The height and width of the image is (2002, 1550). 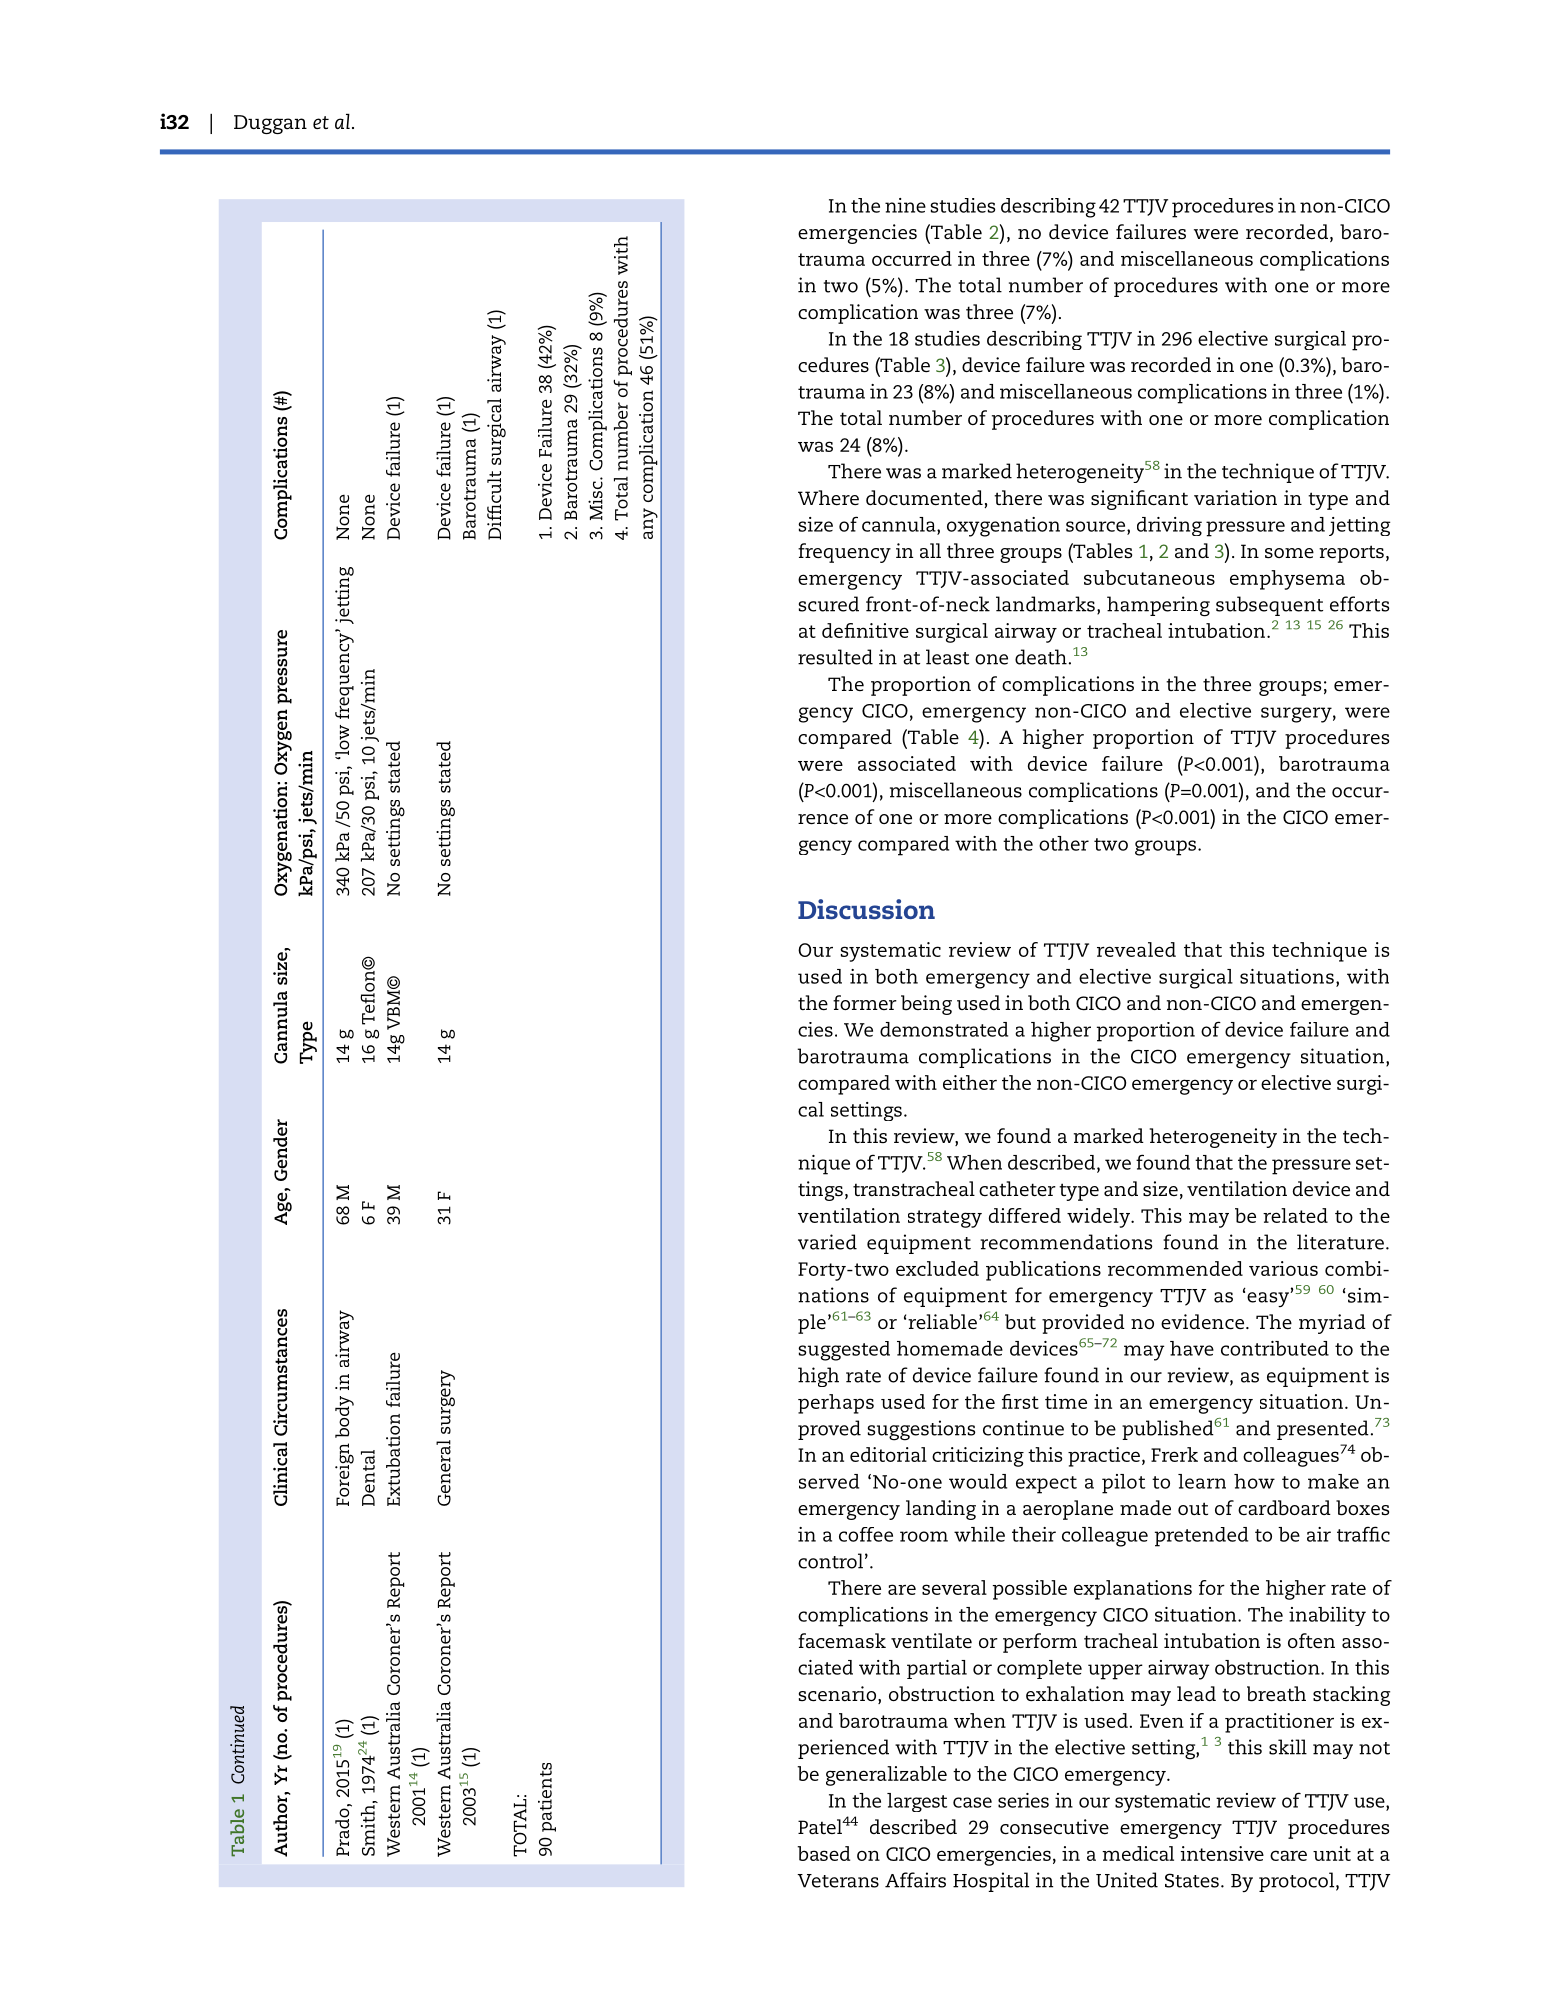 I want to click on how, so click(x=1254, y=1481).
